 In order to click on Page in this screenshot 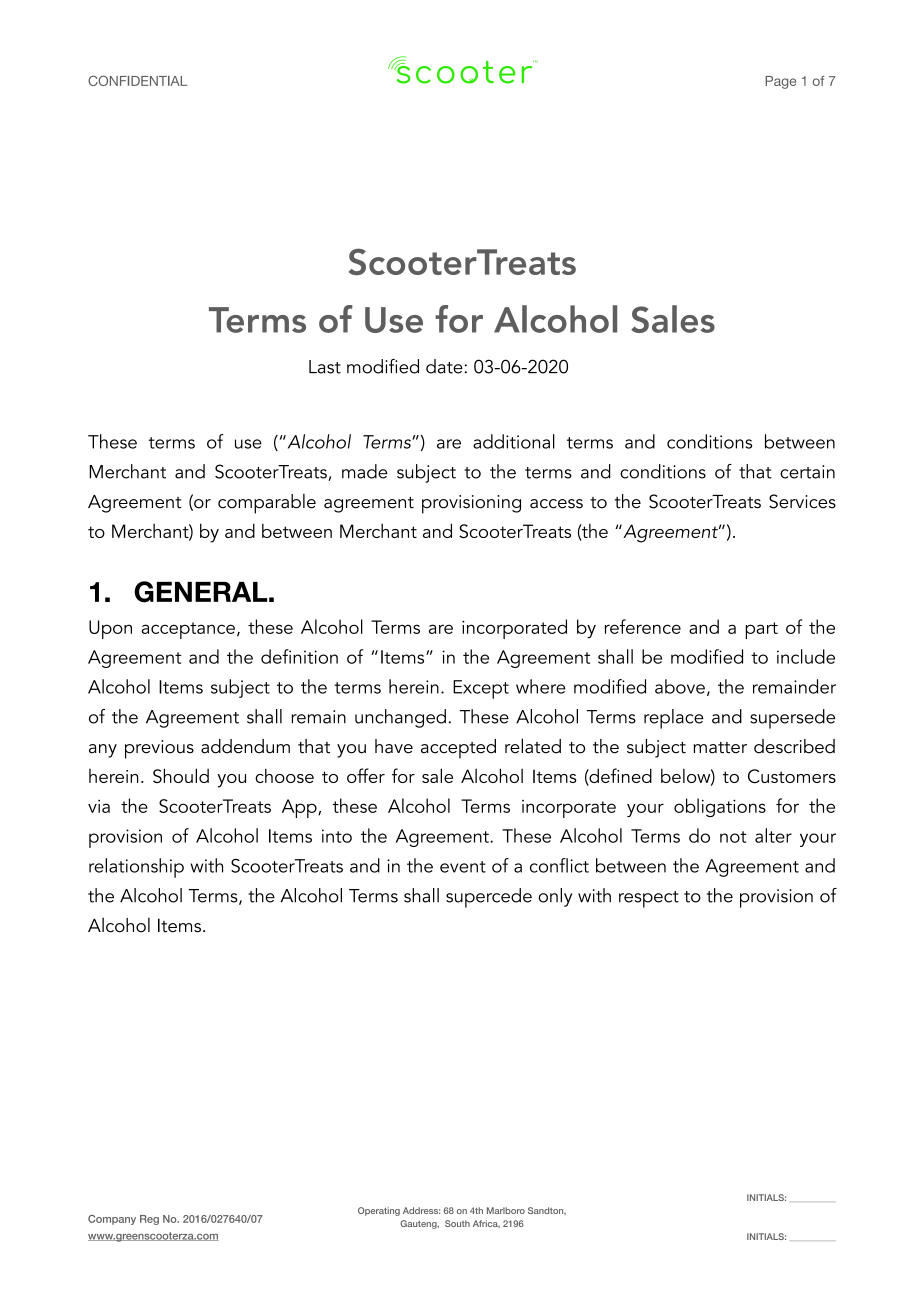, I will do `click(780, 82)`.
